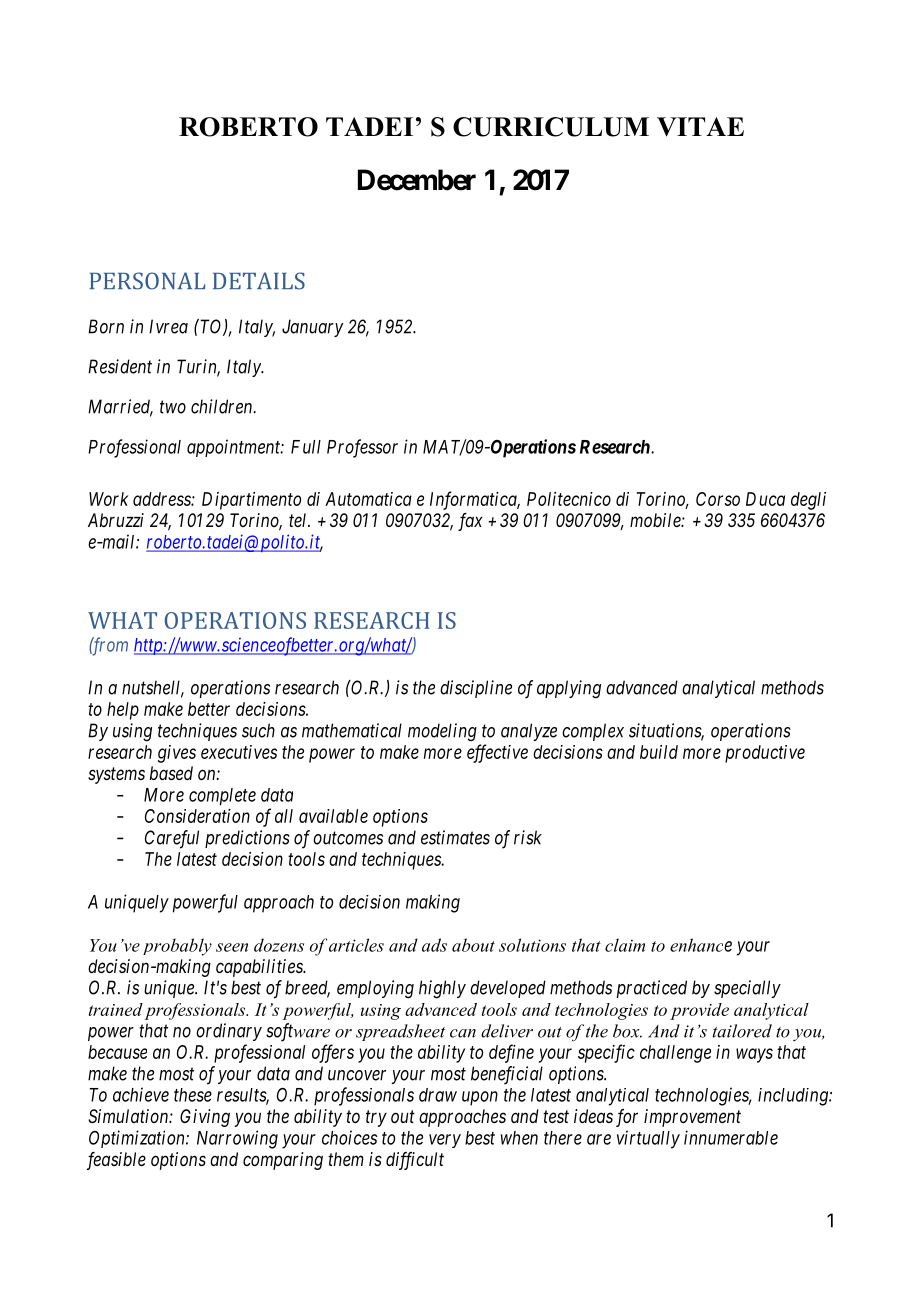 Image resolution: width=924 pixels, height=1308 pixels. Describe the element at coordinates (476, 689) in the image. I see `discipline` at that location.
